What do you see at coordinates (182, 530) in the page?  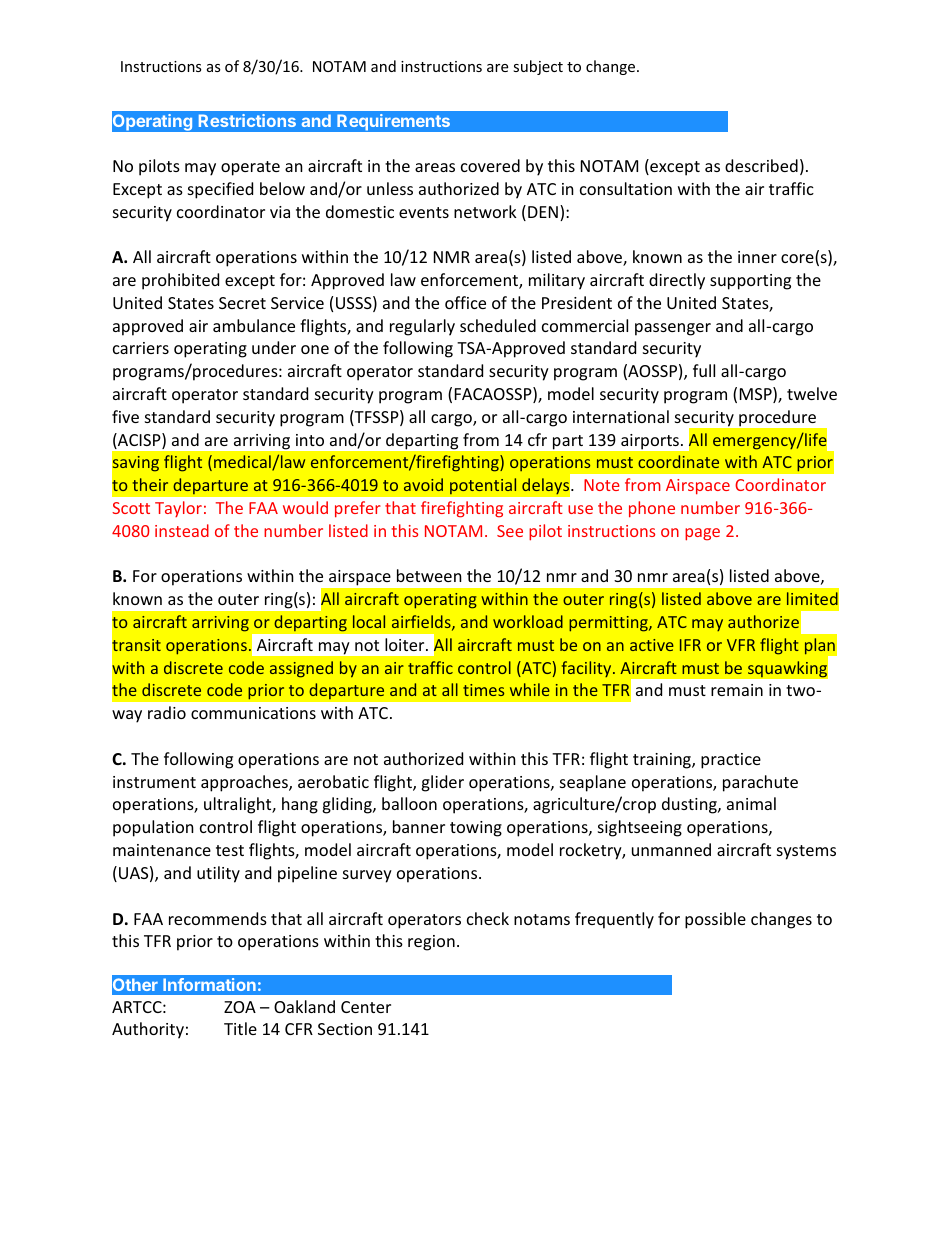 I see `instead` at bounding box center [182, 530].
